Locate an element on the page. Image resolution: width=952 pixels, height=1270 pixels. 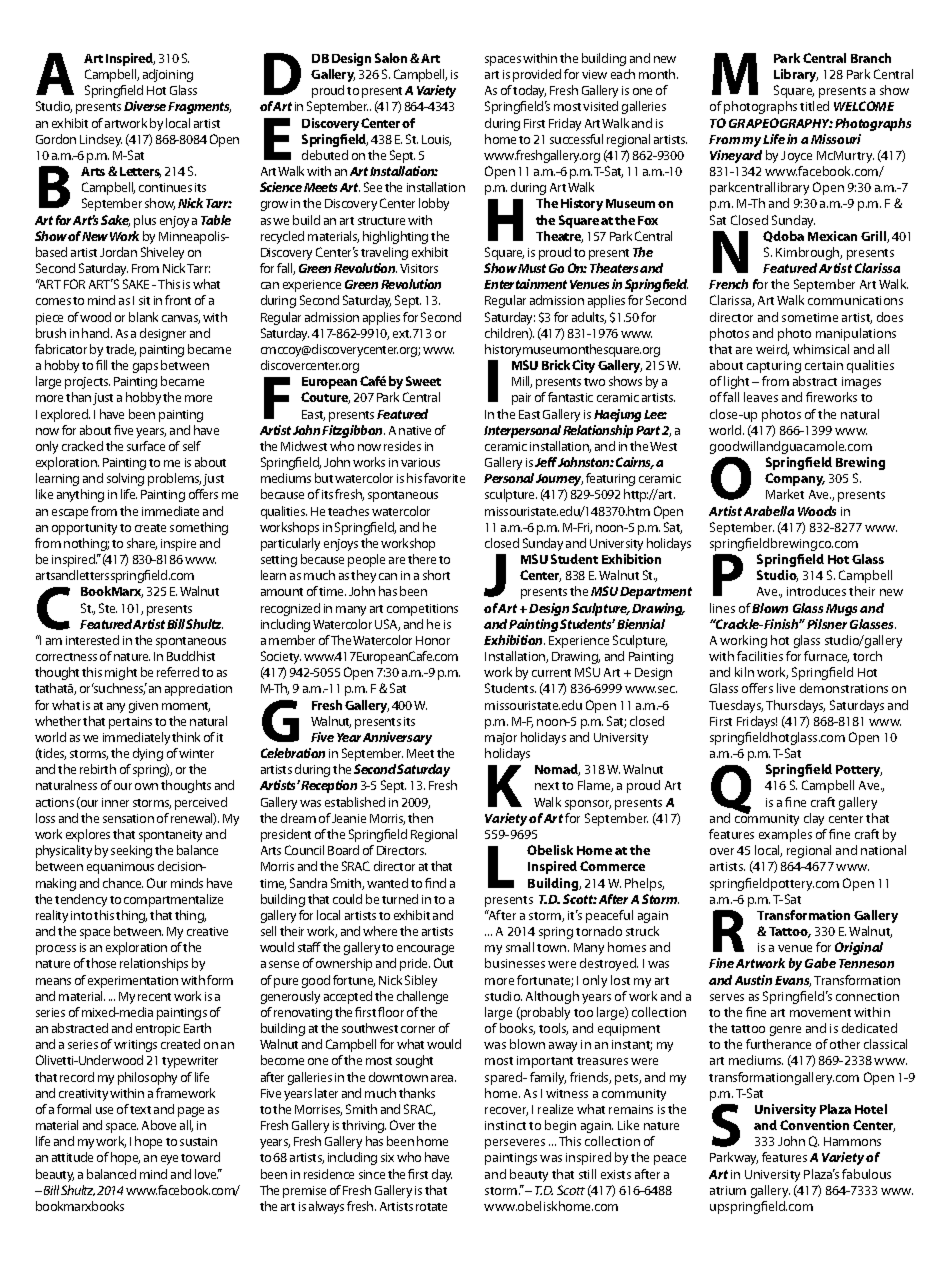
encourage is located at coordinates (425, 950).
